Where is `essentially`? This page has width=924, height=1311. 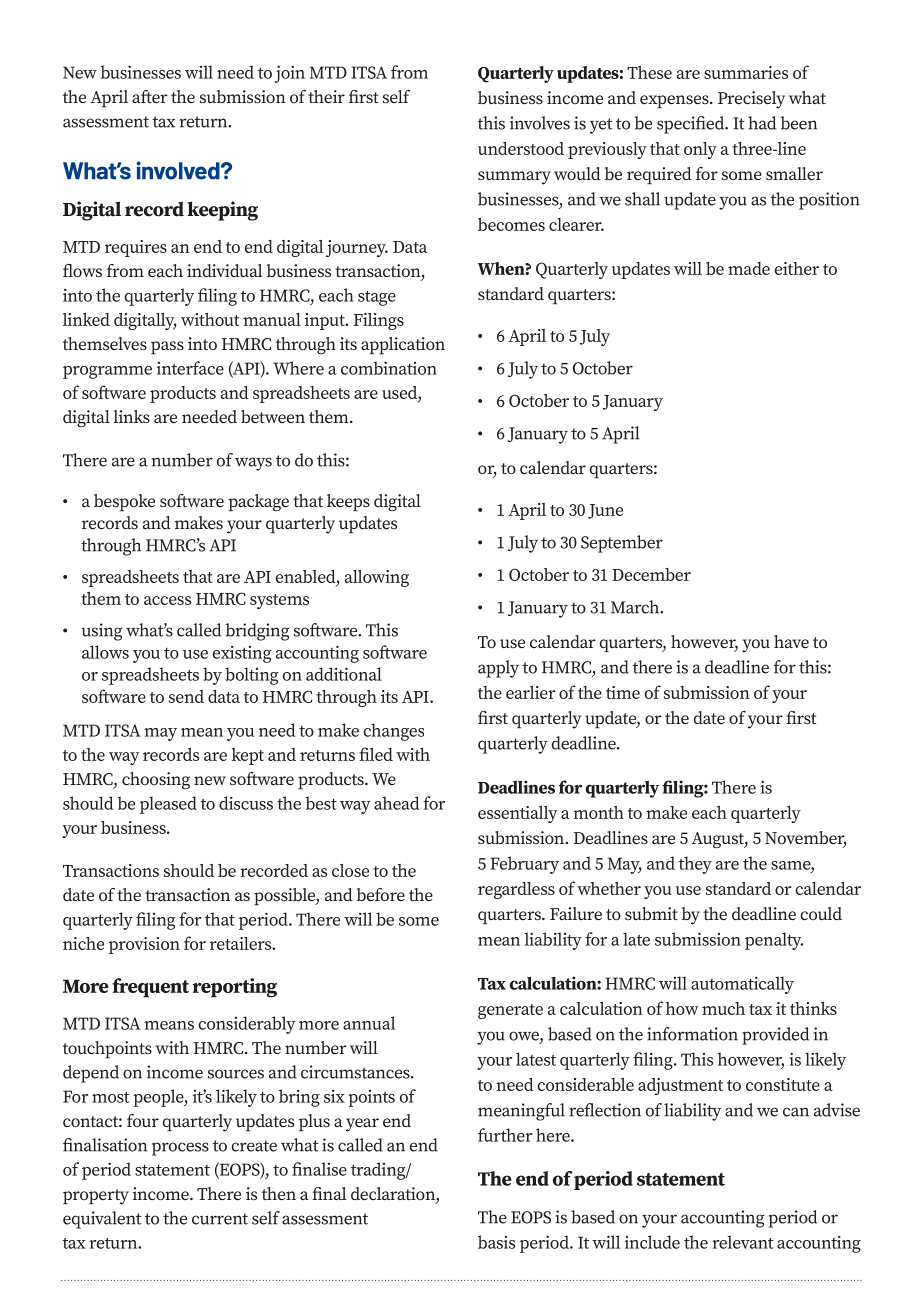 essentially is located at coordinates (517, 814).
